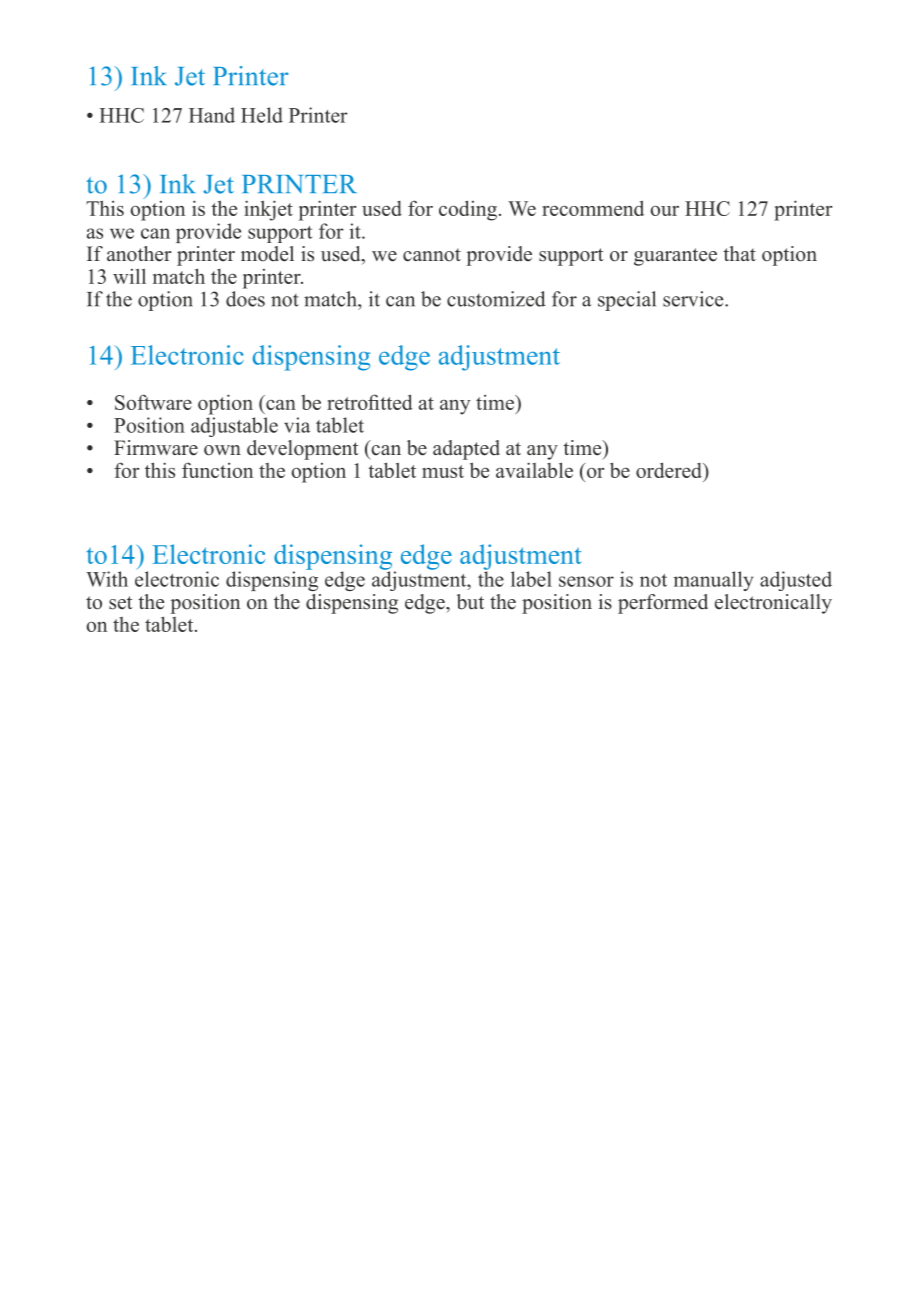 This page has height=1308, width=924. Describe the element at coordinates (121, 603) in the page. I see `set` at that location.
